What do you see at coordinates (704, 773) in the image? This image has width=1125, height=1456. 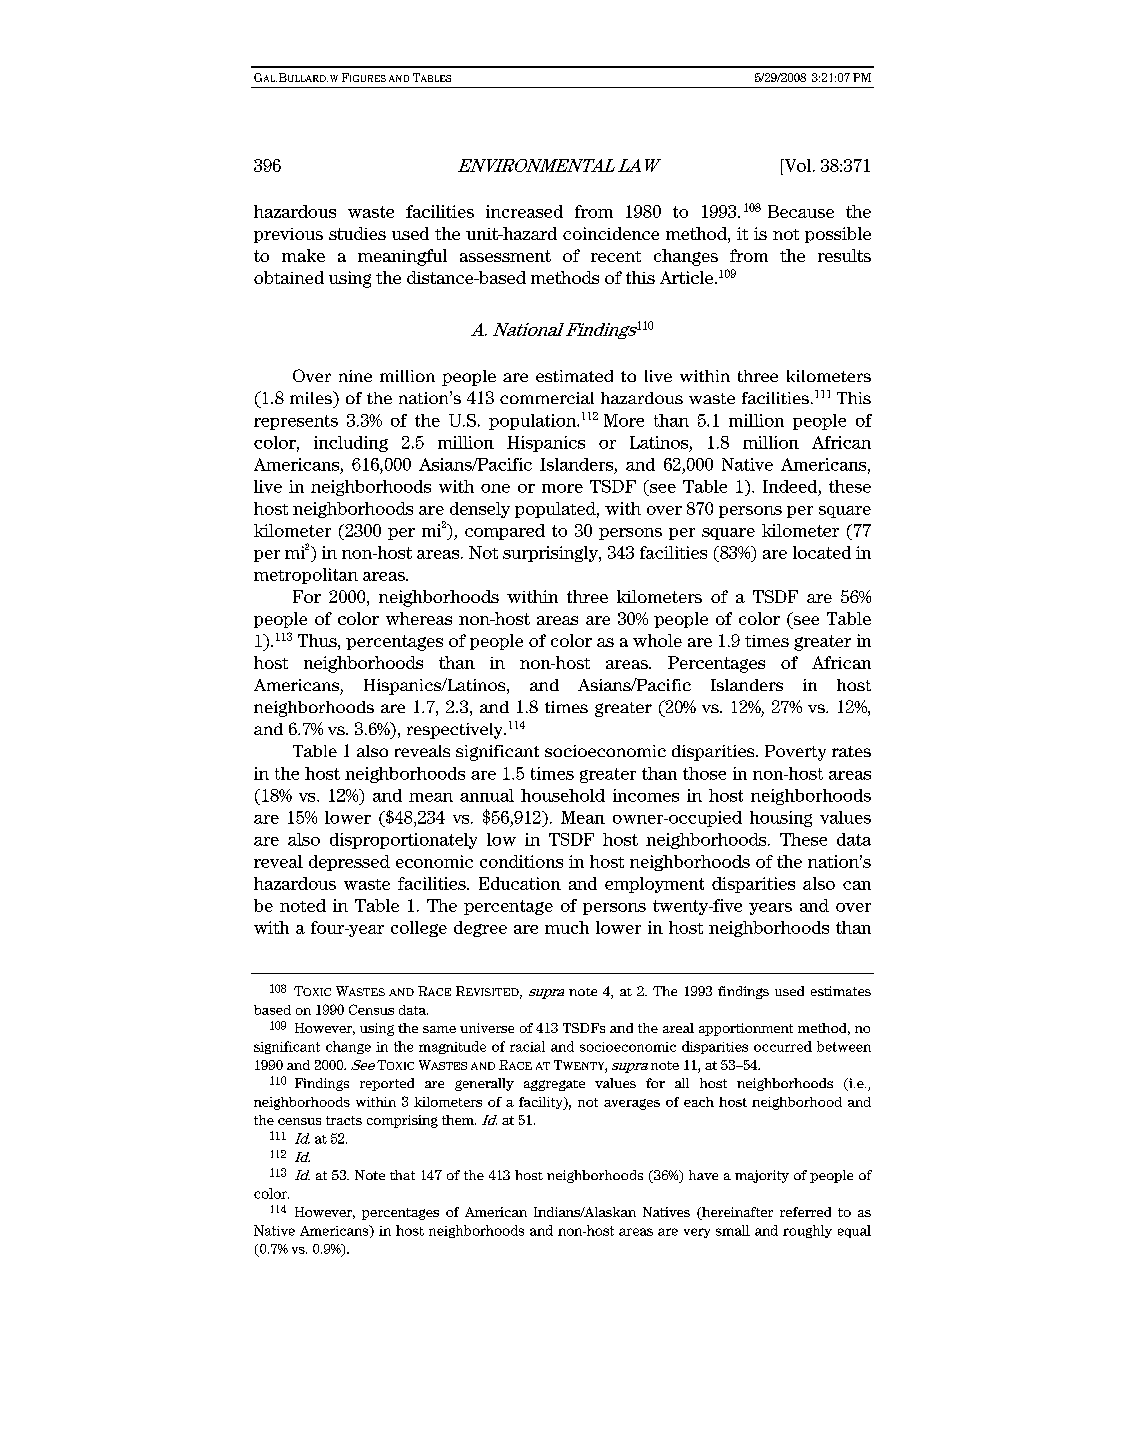 I see `those` at bounding box center [704, 773].
